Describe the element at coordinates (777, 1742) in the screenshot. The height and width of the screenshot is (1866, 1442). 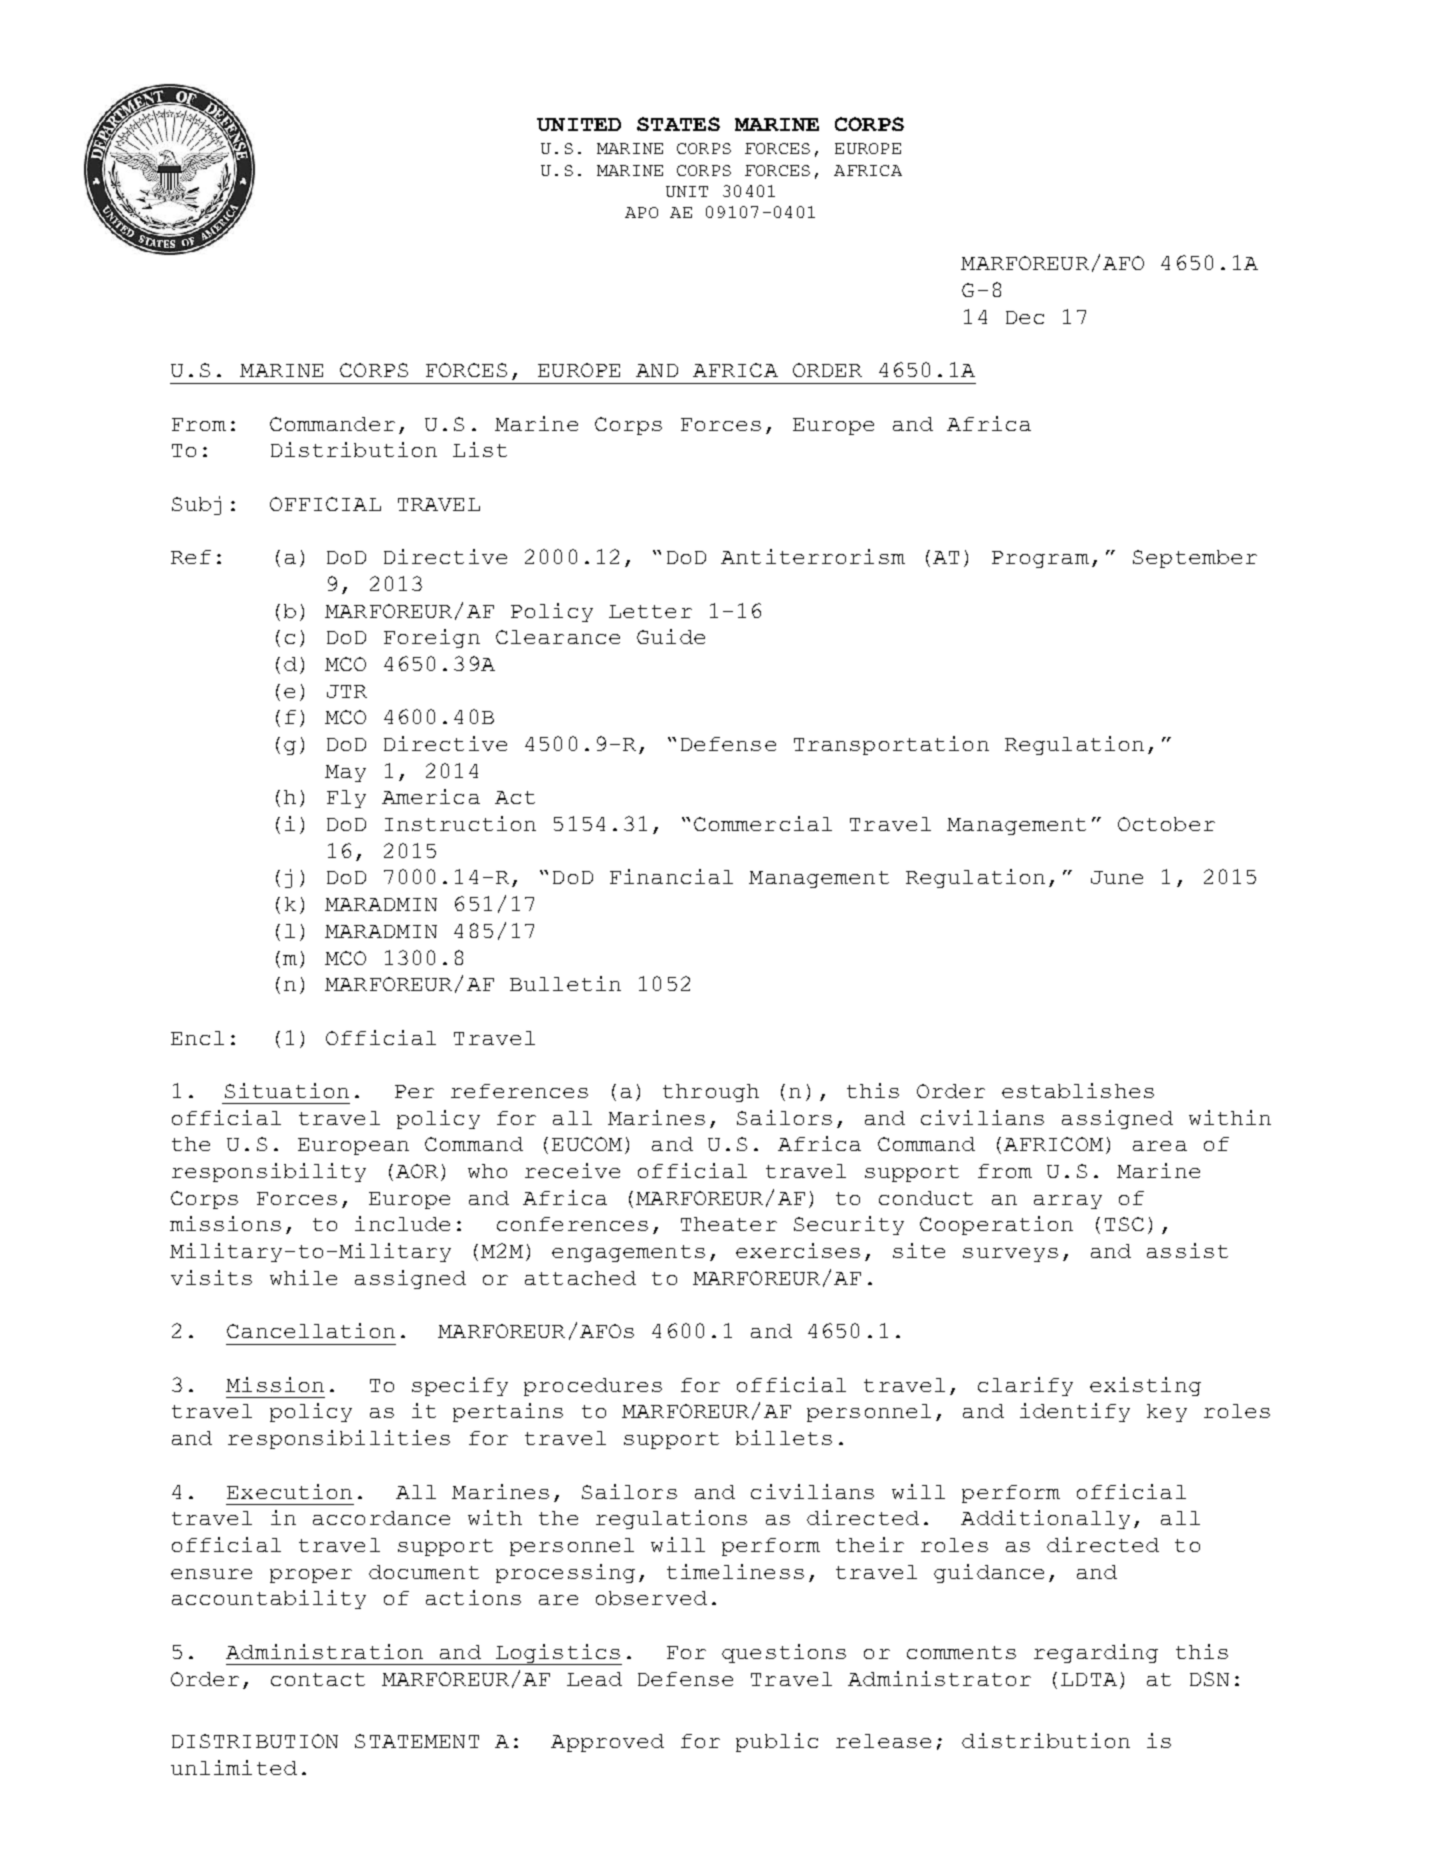
I see `public` at that location.
